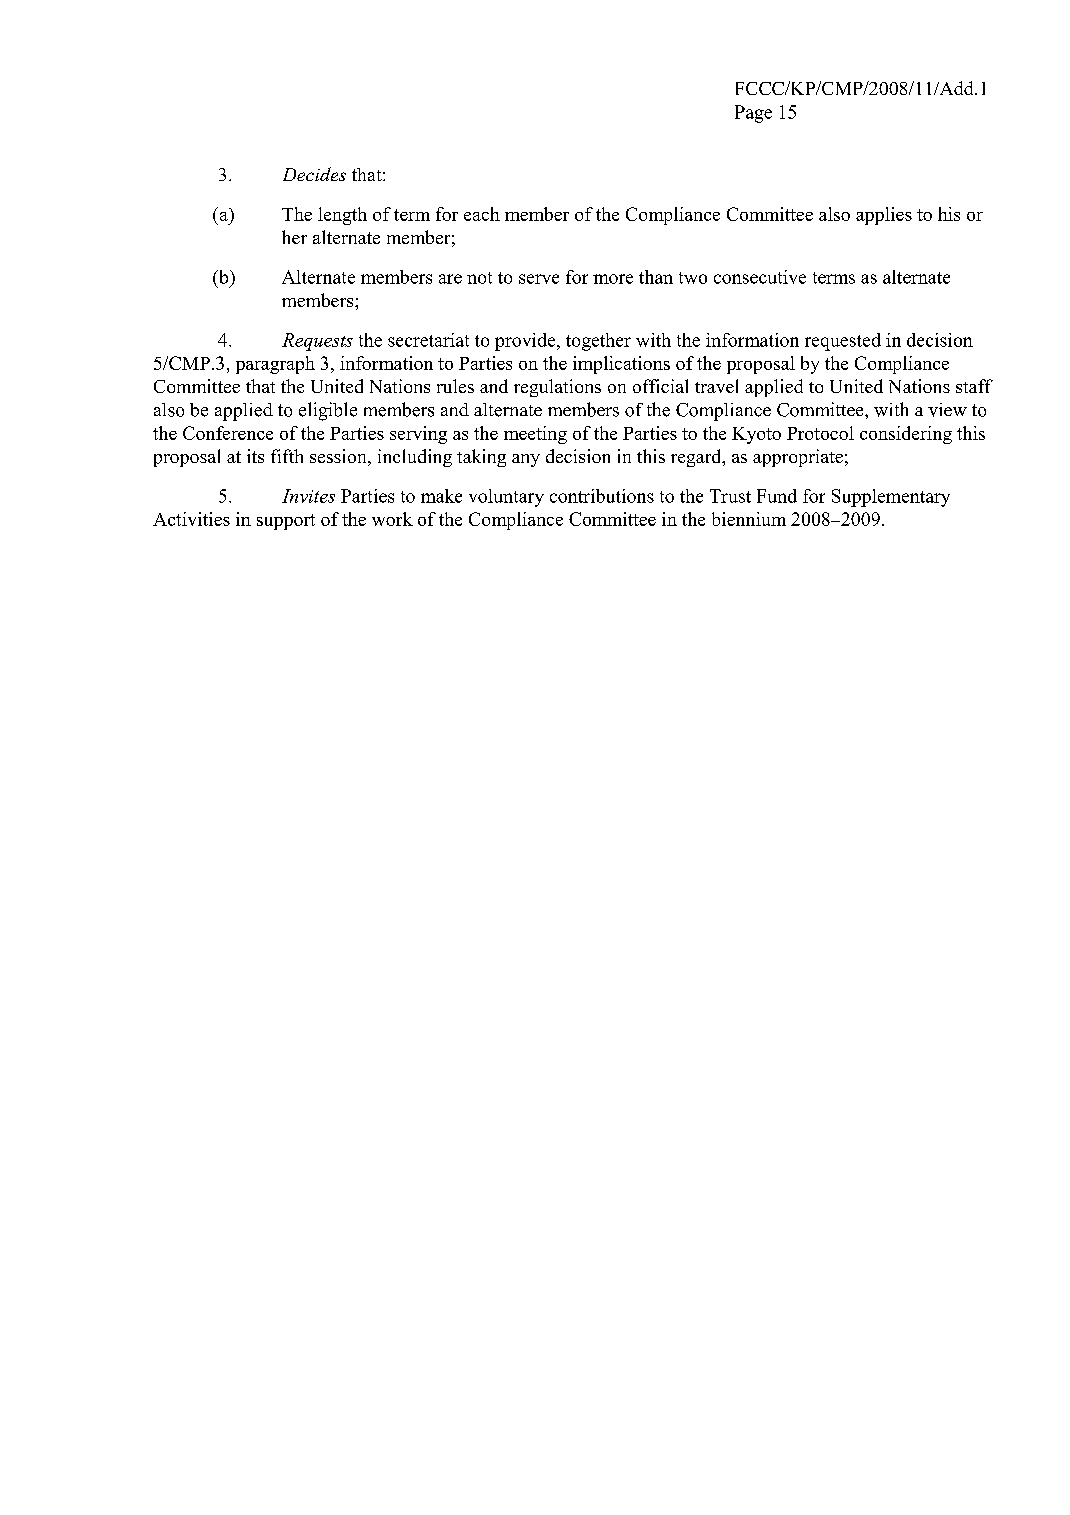 The width and height of the screenshot is (1070, 1515). I want to click on together, so click(598, 342).
